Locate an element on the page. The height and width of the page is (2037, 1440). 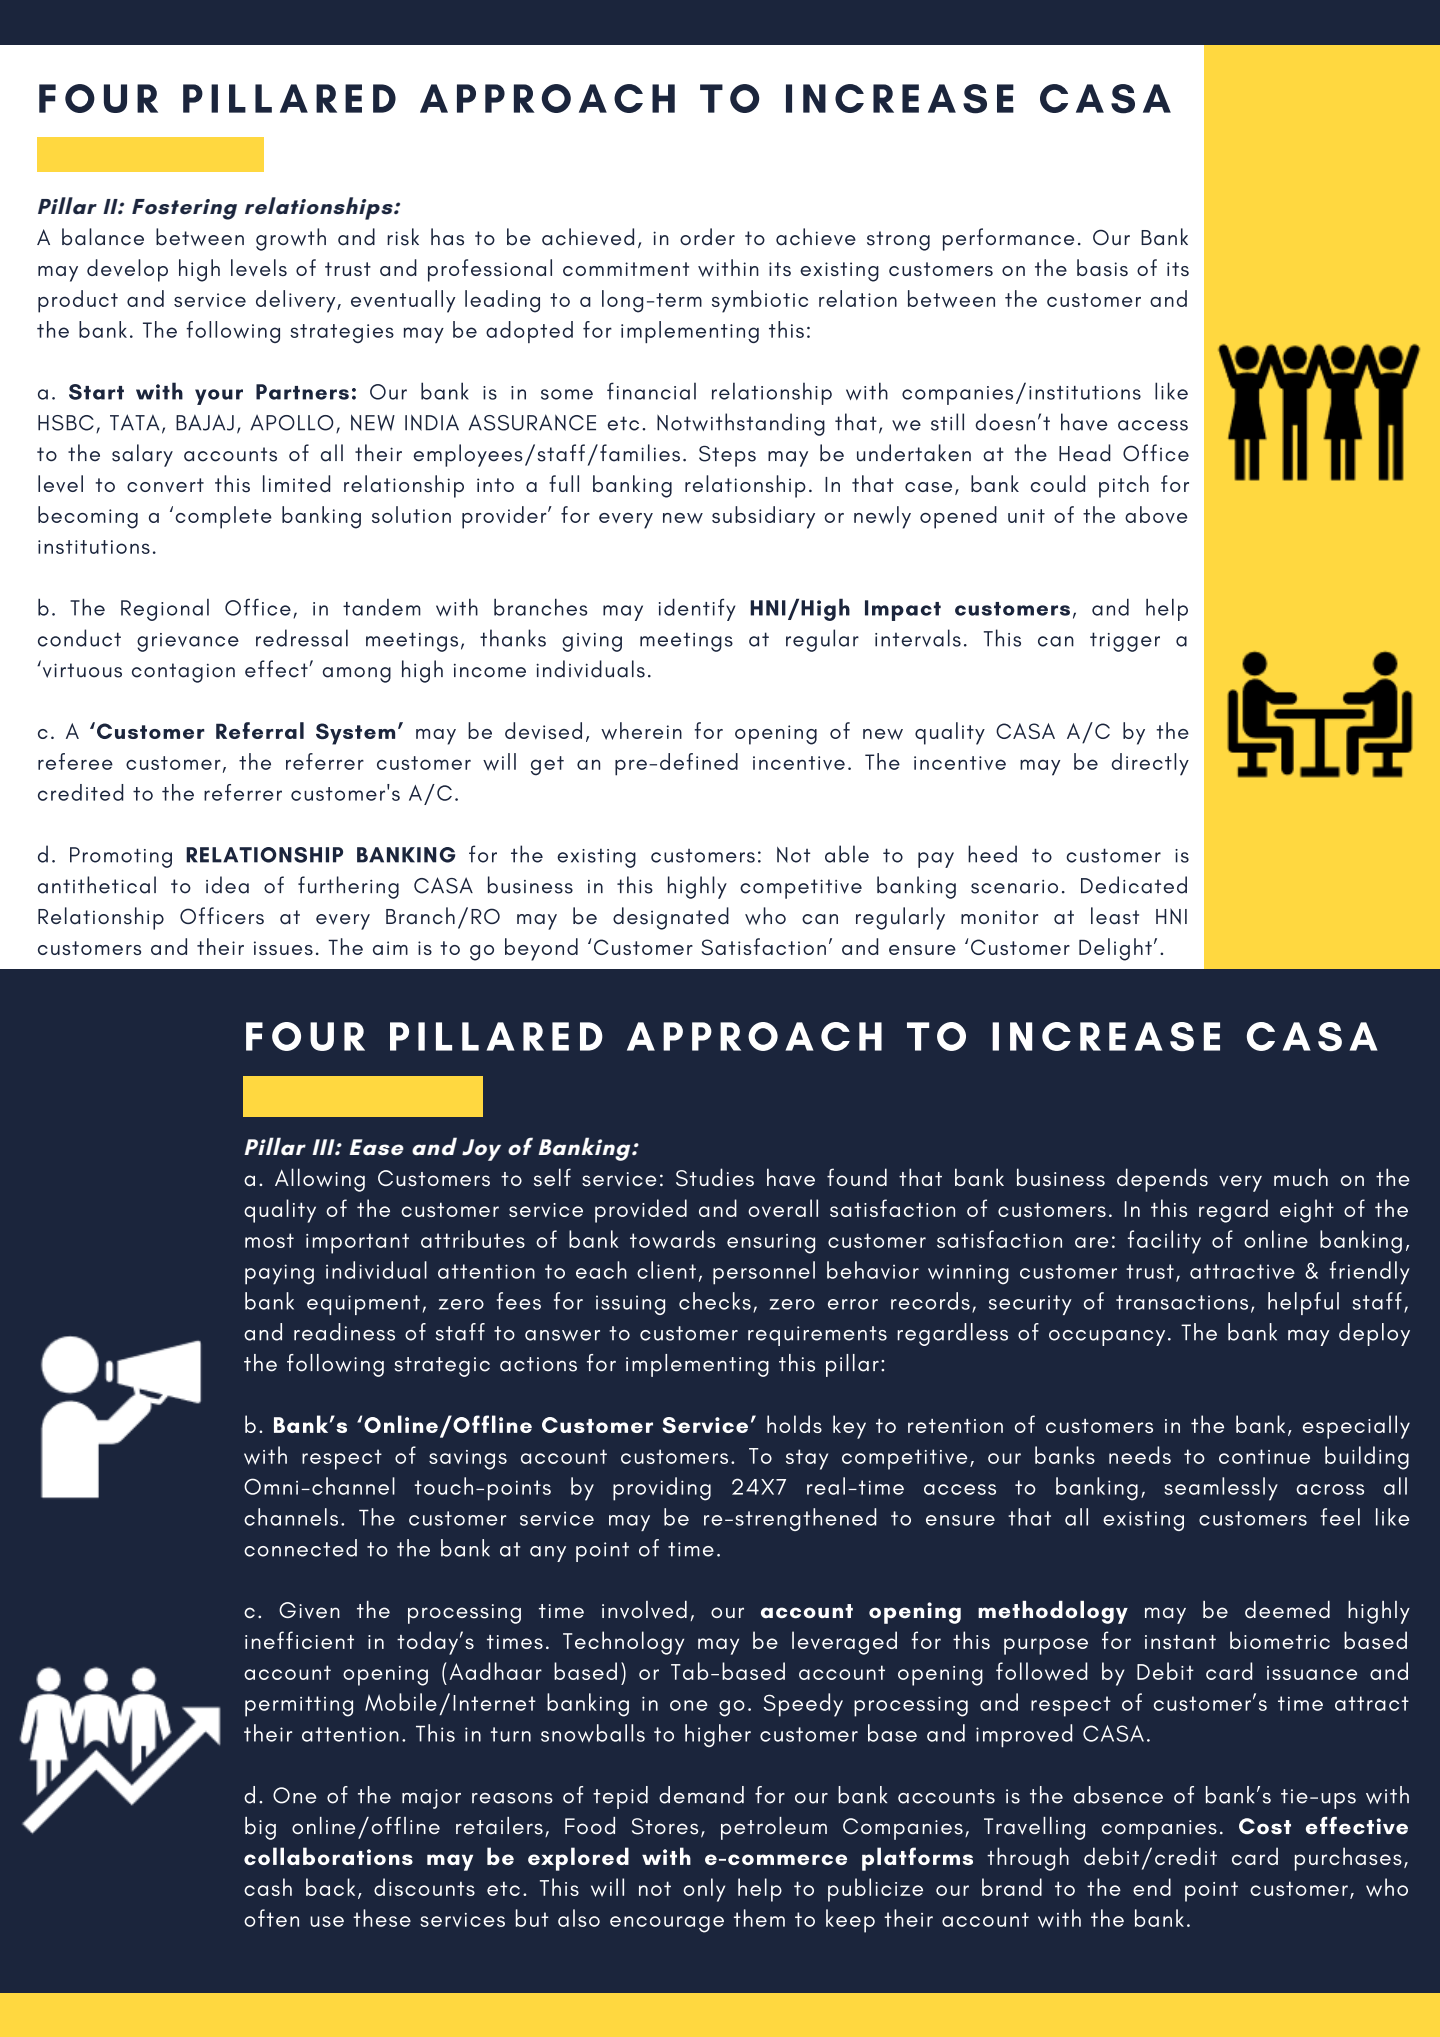
cash is located at coordinates (268, 1887).
